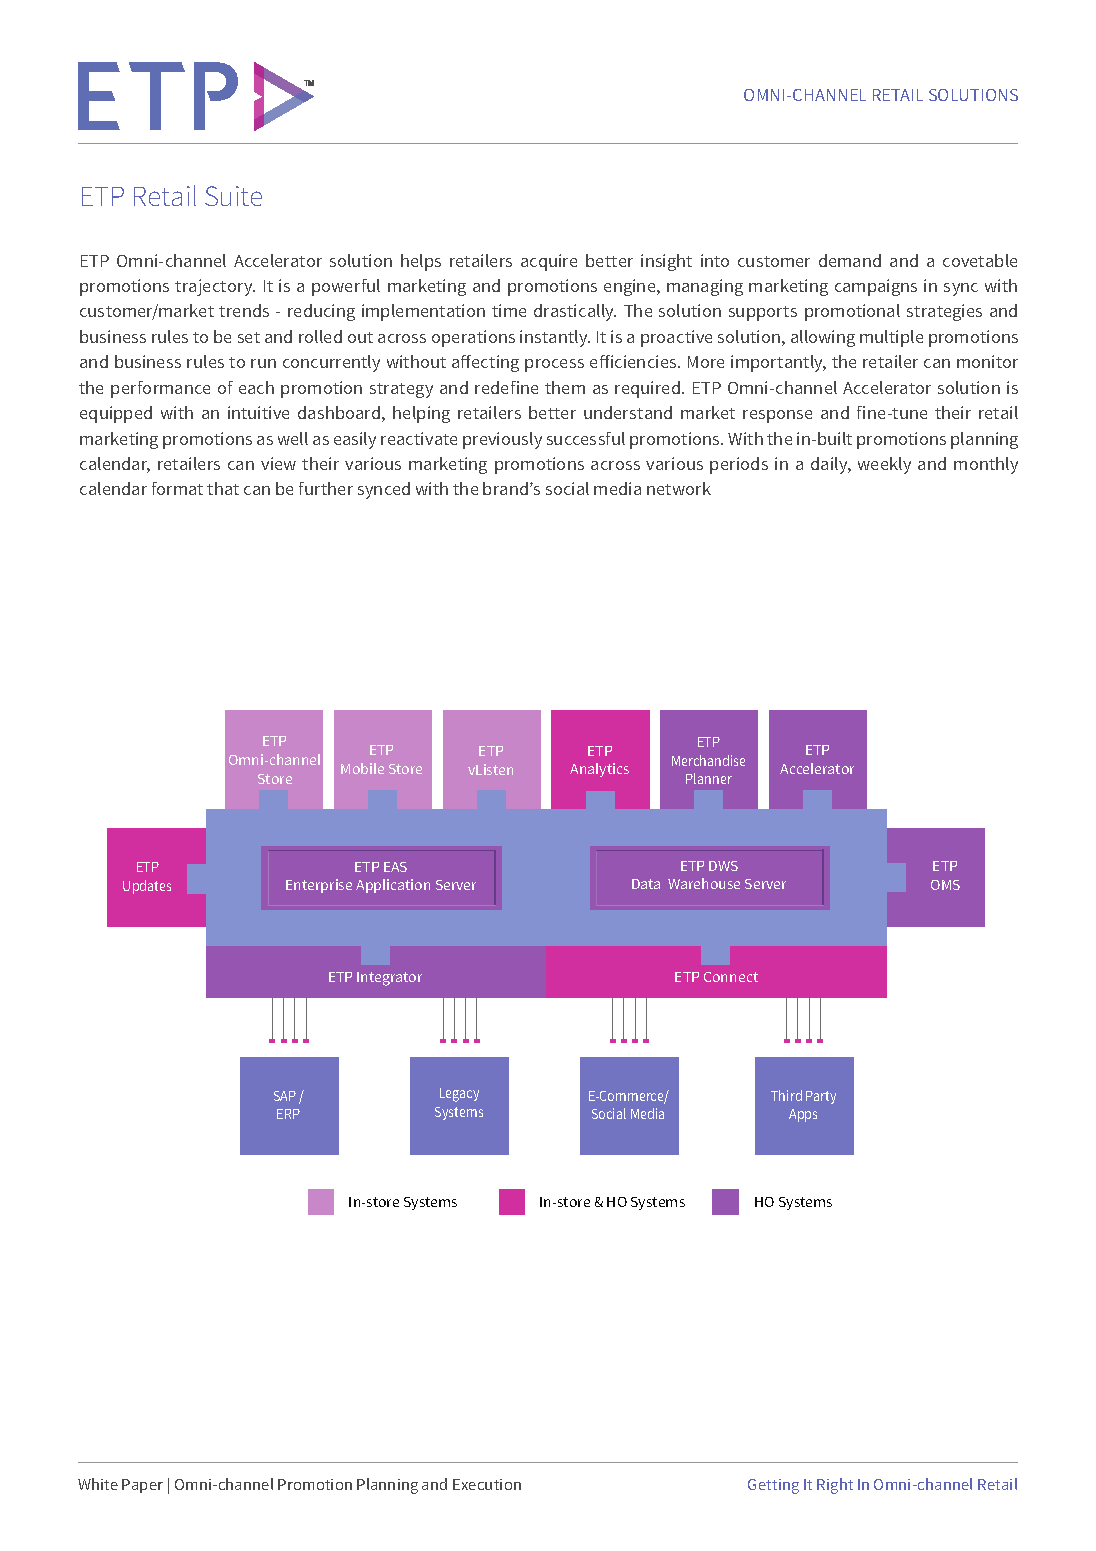 The image size is (1096, 1551). Describe the element at coordinates (884, 465) in the screenshot. I see `weekly` at that location.
